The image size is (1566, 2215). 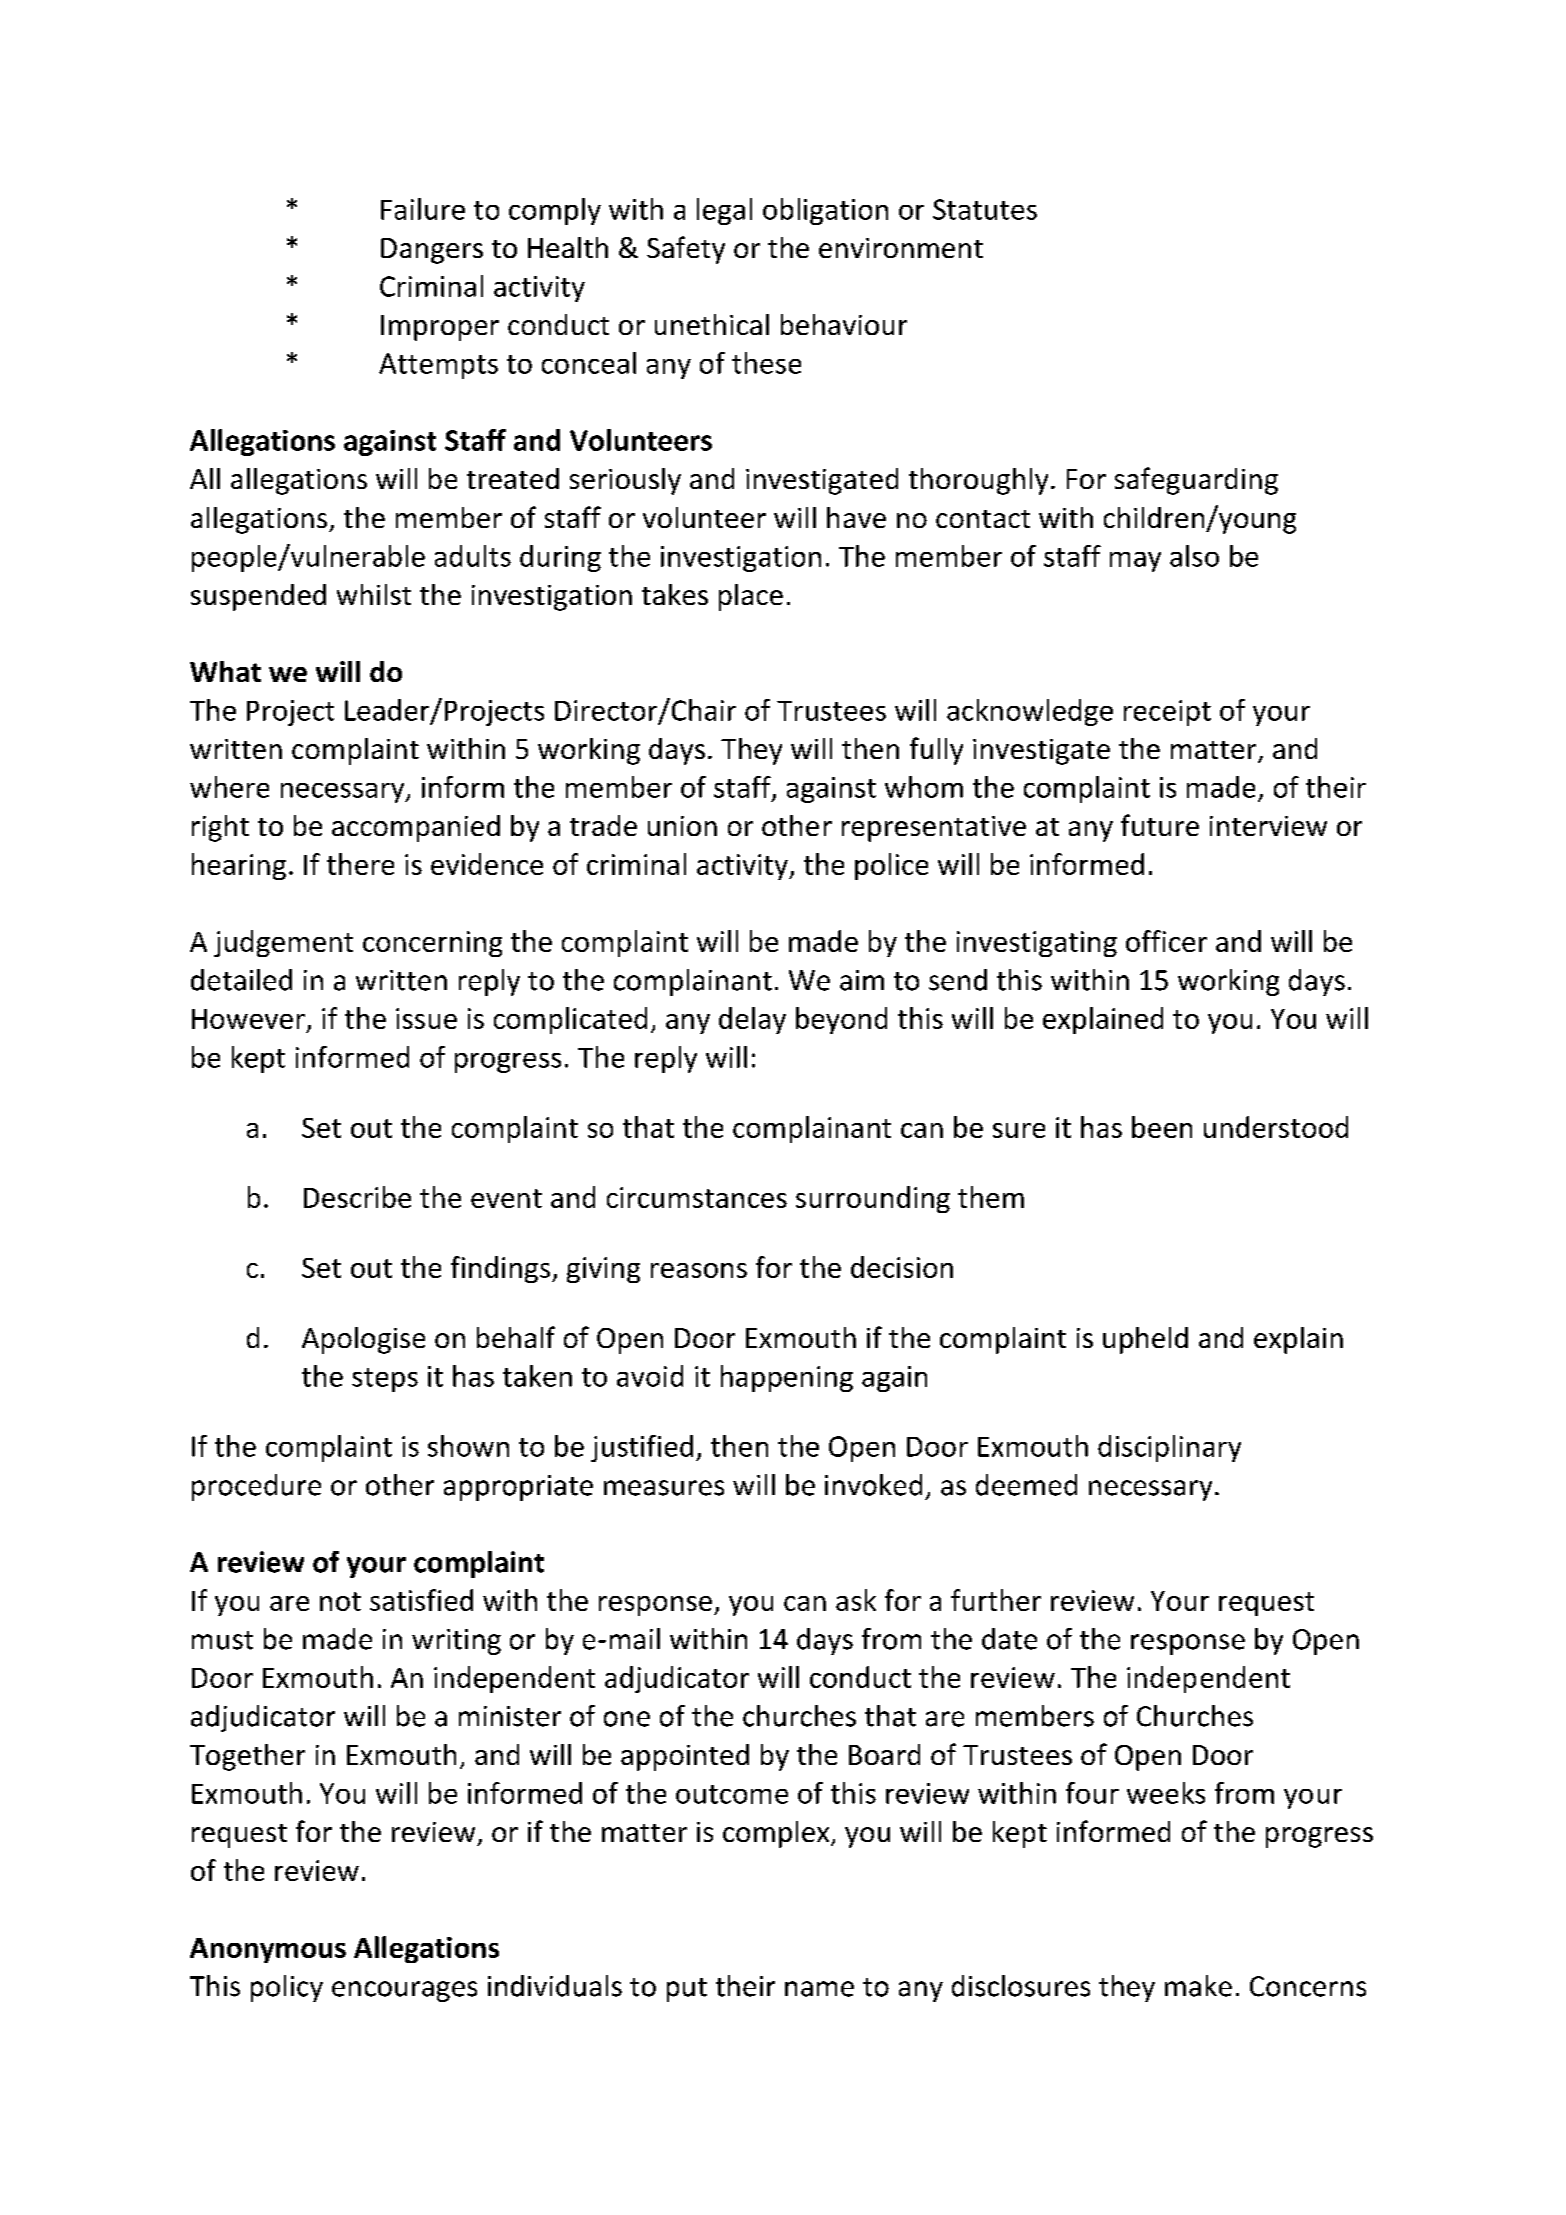 I want to click on name, so click(x=819, y=1989).
